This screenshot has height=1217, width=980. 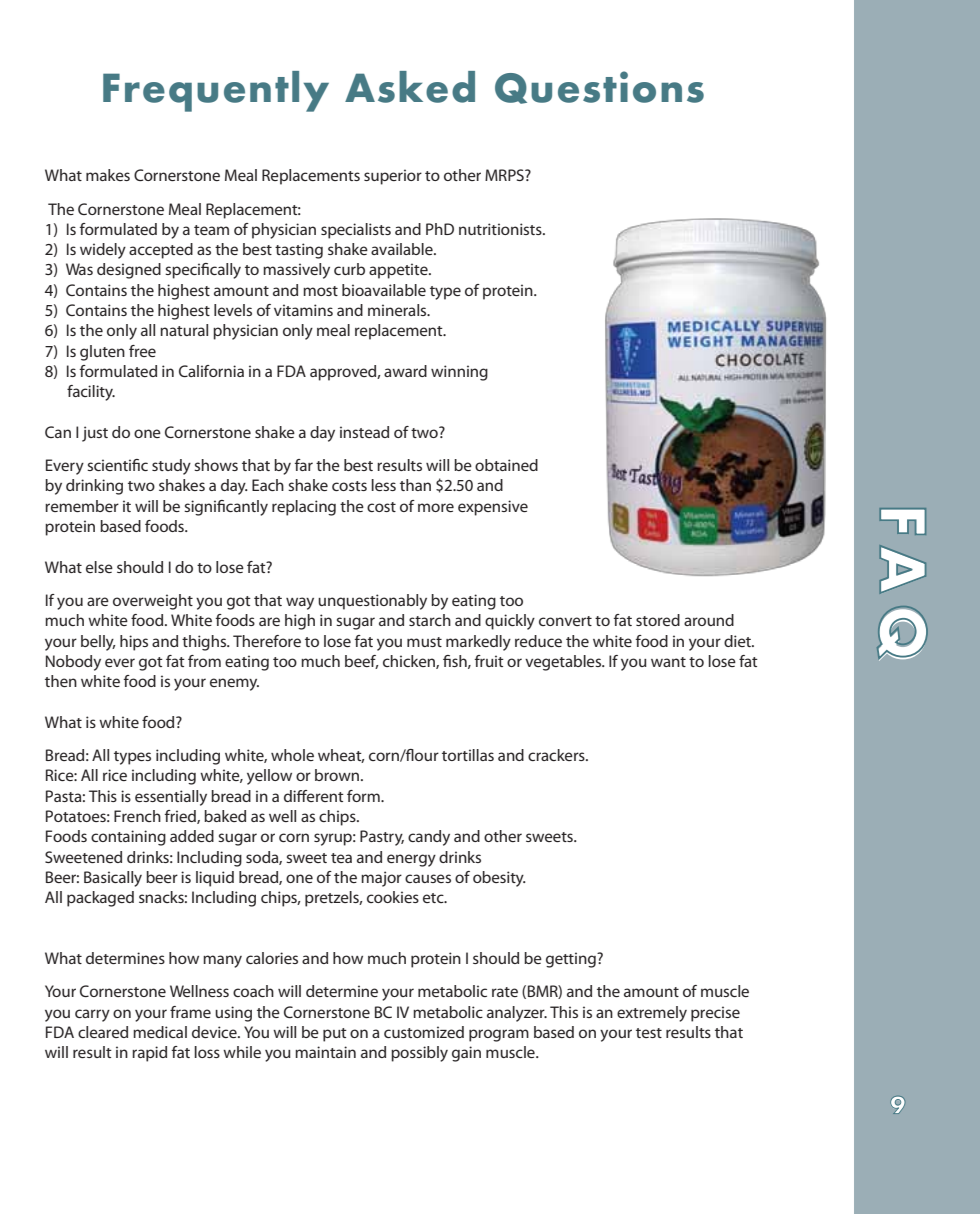 What do you see at coordinates (424, 1032) in the screenshot?
I see `customized` at bounding box center [424, 1032].
